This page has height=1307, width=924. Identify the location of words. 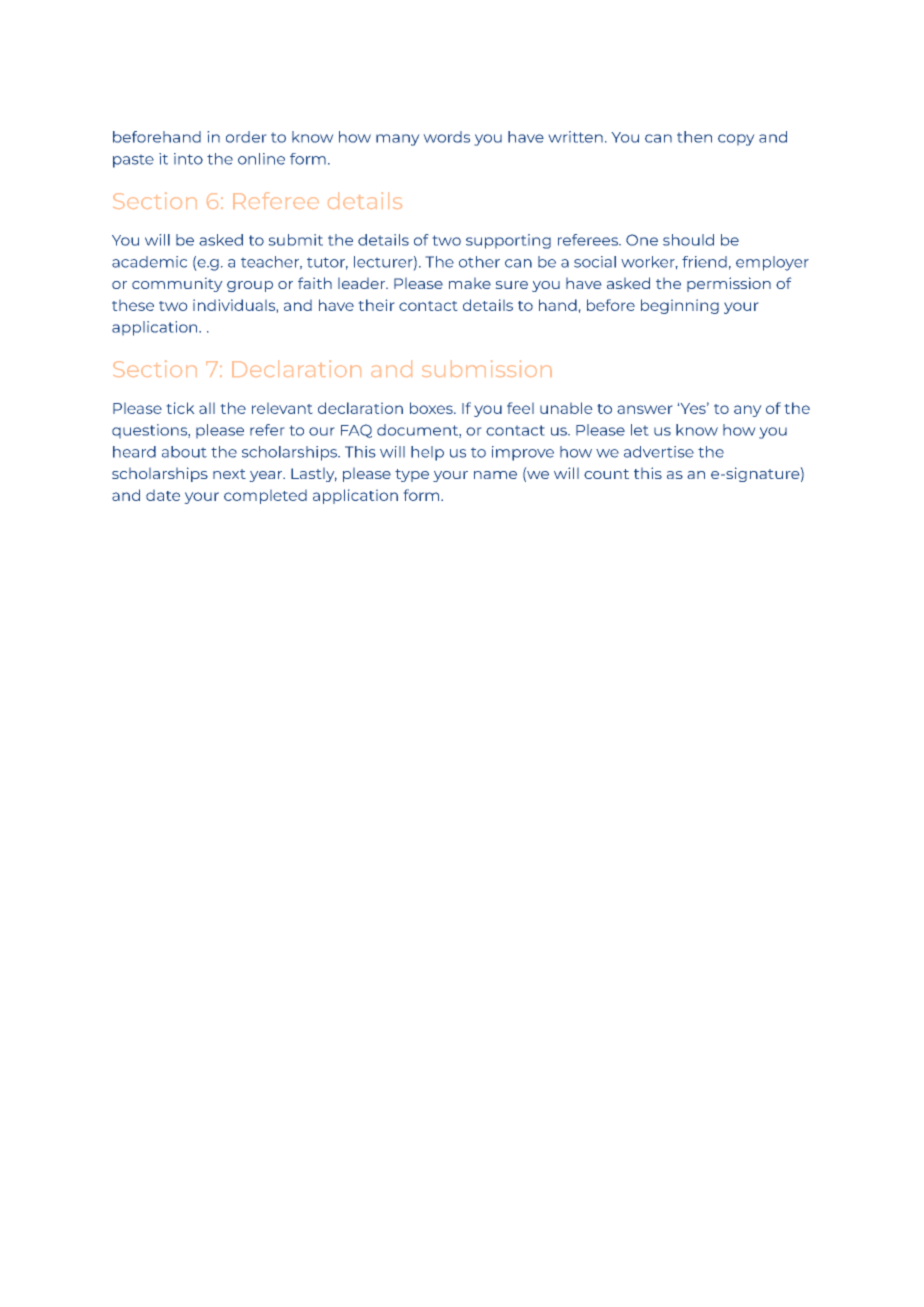
(447, 137).
